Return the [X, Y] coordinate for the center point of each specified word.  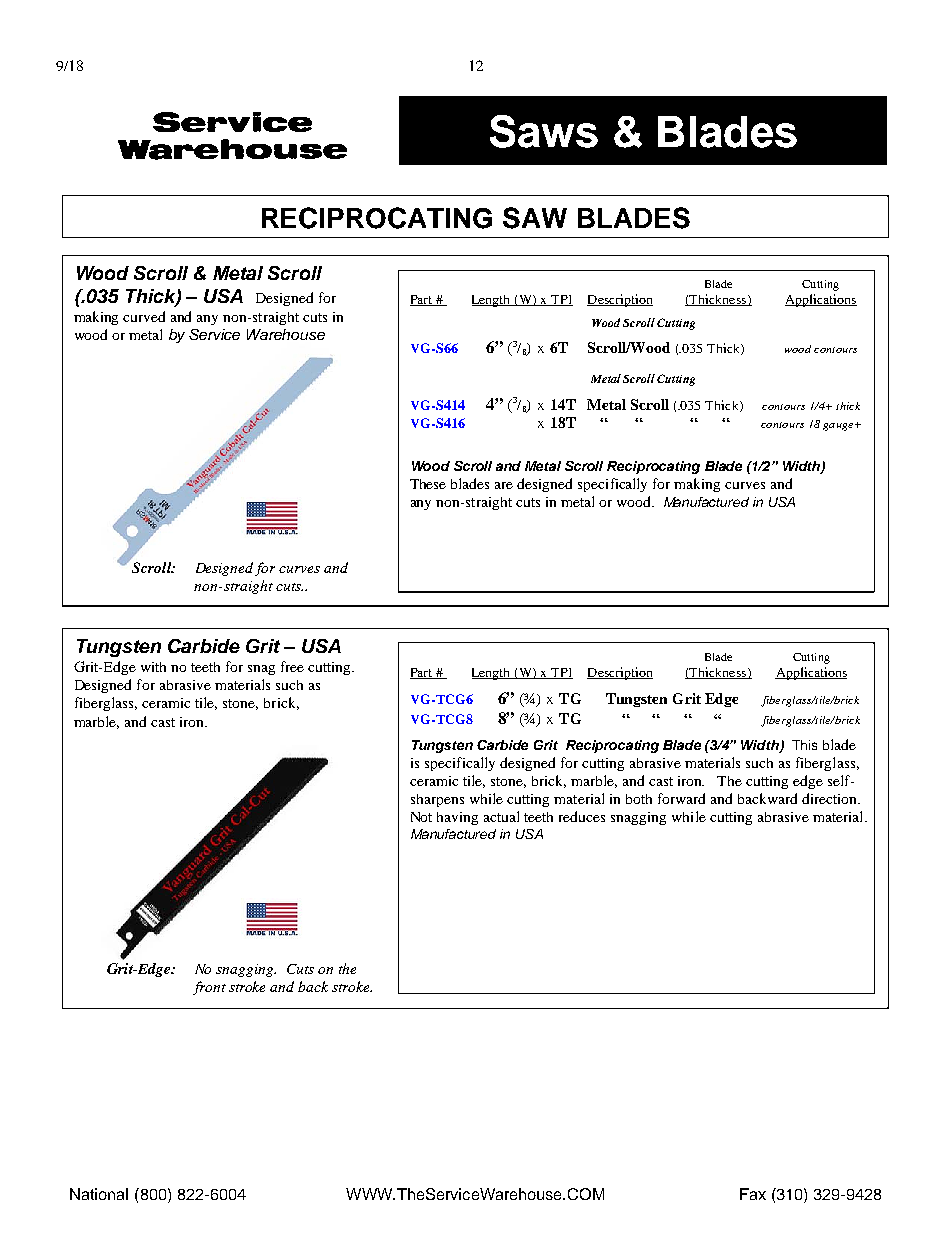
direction [830, 798]
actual [501, 816]
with [153, 667]
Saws [544, 131]
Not [421, 817]
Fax [753, 1194]
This [804, 745]
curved [144, 316]
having [457, 818]
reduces [582, 816]
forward [681, 798]
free [292, 666]
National [99, 1194]
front [209, 988]
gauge [839, 427]
